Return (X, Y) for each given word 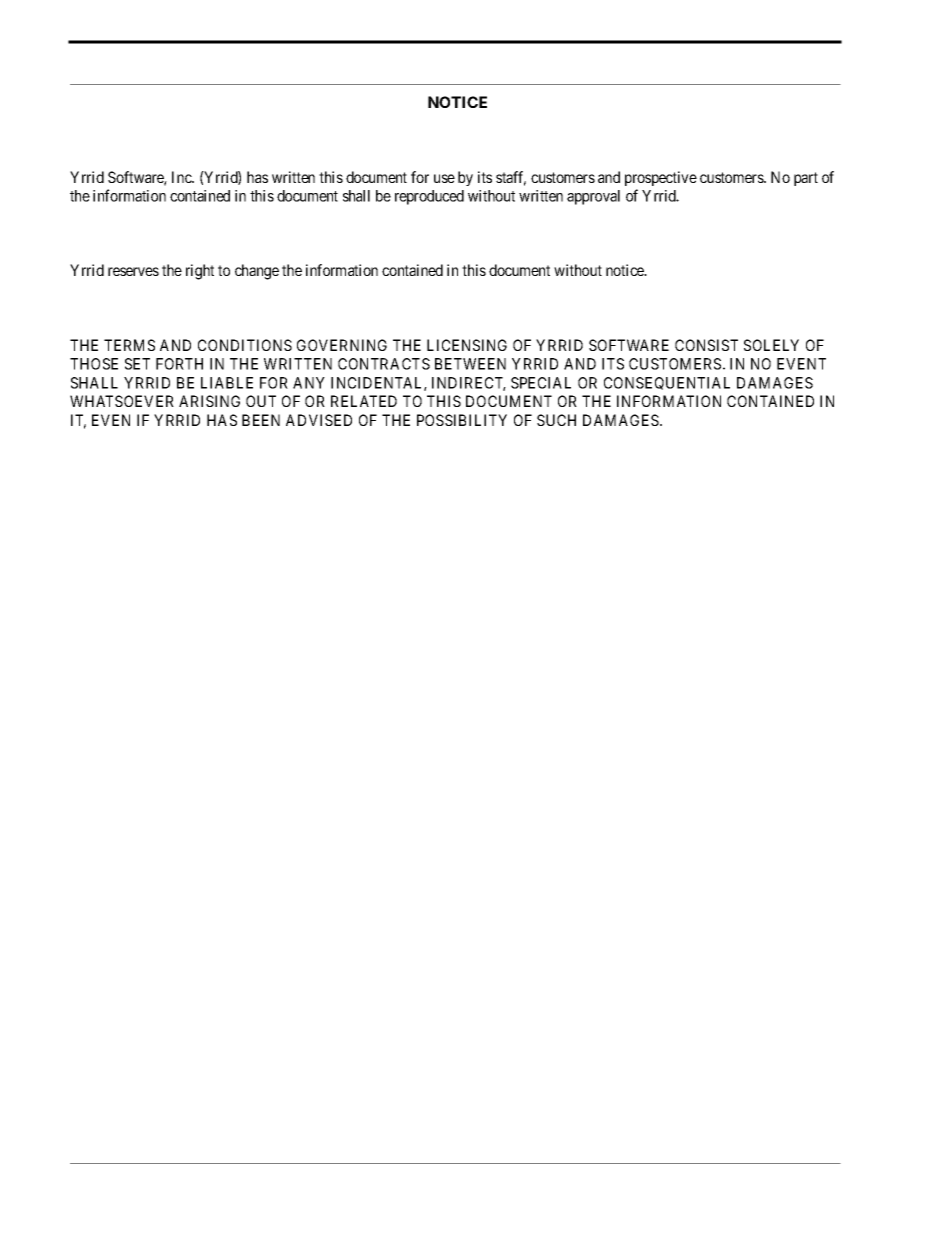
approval (593, 197)
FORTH (179, 364)
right (200, 272)
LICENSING (467, 345)
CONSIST (706, 345)
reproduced (429, 197)
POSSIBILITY (462, 420)
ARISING (209, 401)
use (444, 178)
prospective (661, 178)
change (257, 272)
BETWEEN (470, 364)
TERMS (129, 345)
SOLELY (771, 345)
